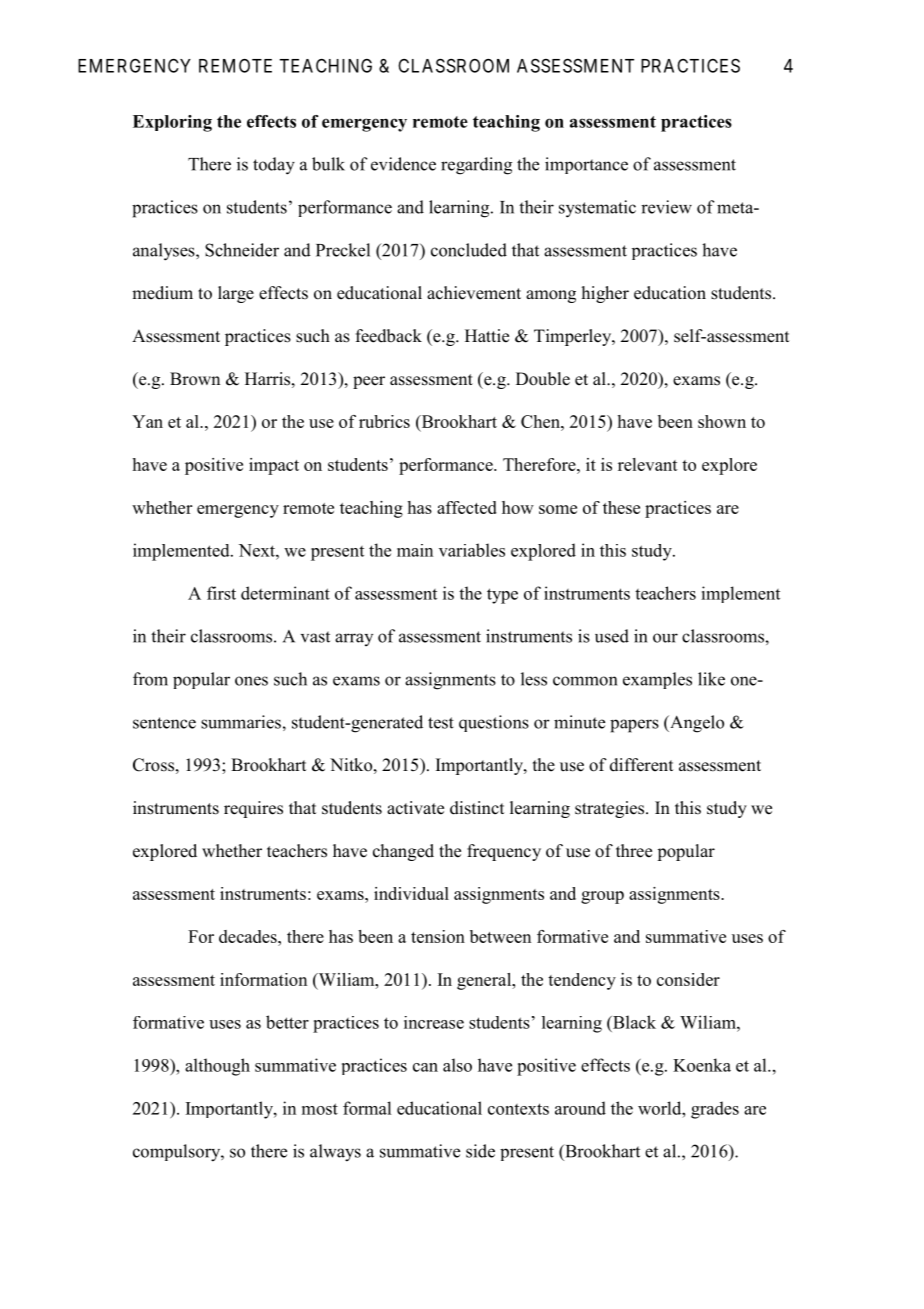 The height and width of the screenshot is (1309, 924). I want to click on three, so click(634, 851).
